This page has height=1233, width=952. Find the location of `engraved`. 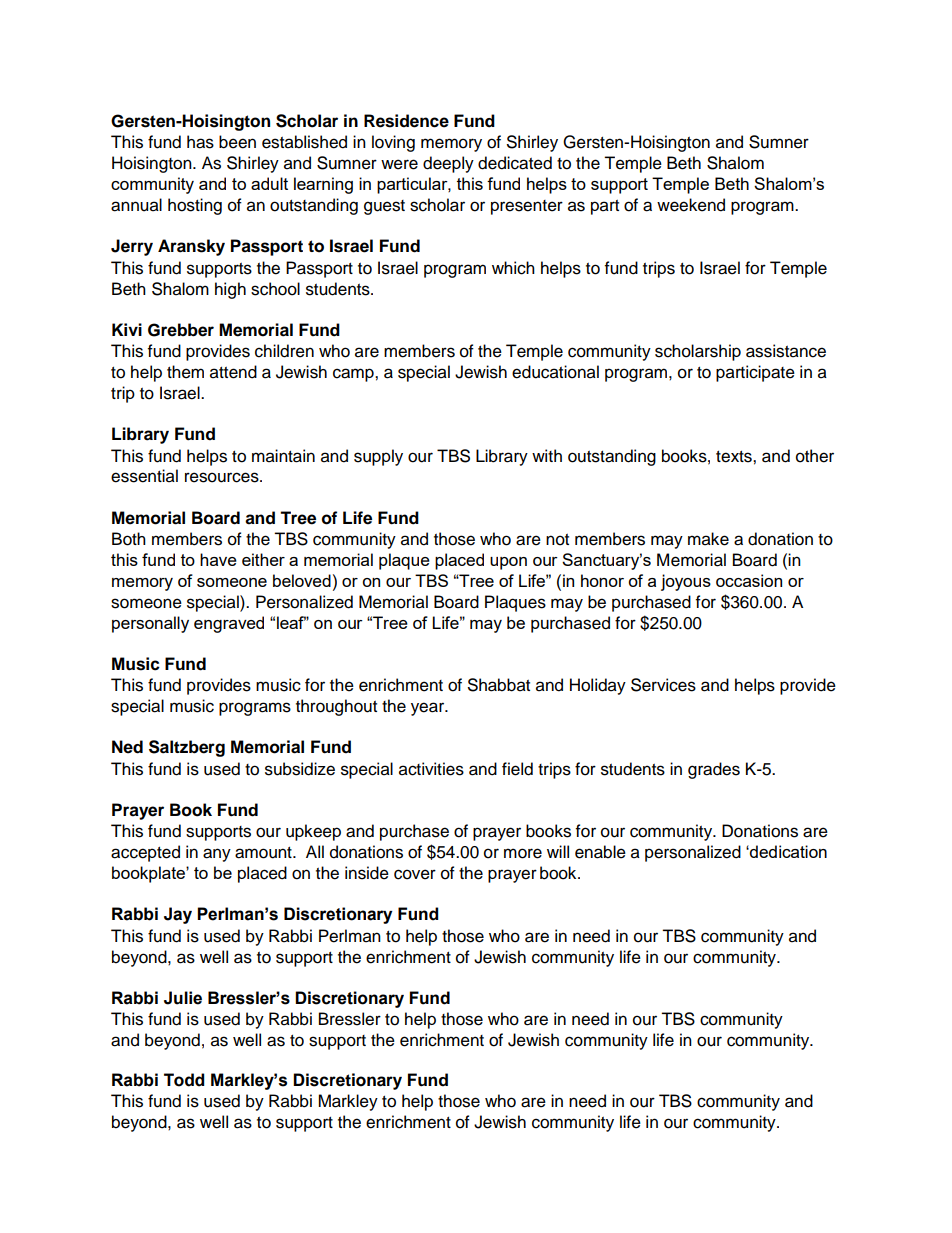

engraved is located at coordinates (229, 624).
